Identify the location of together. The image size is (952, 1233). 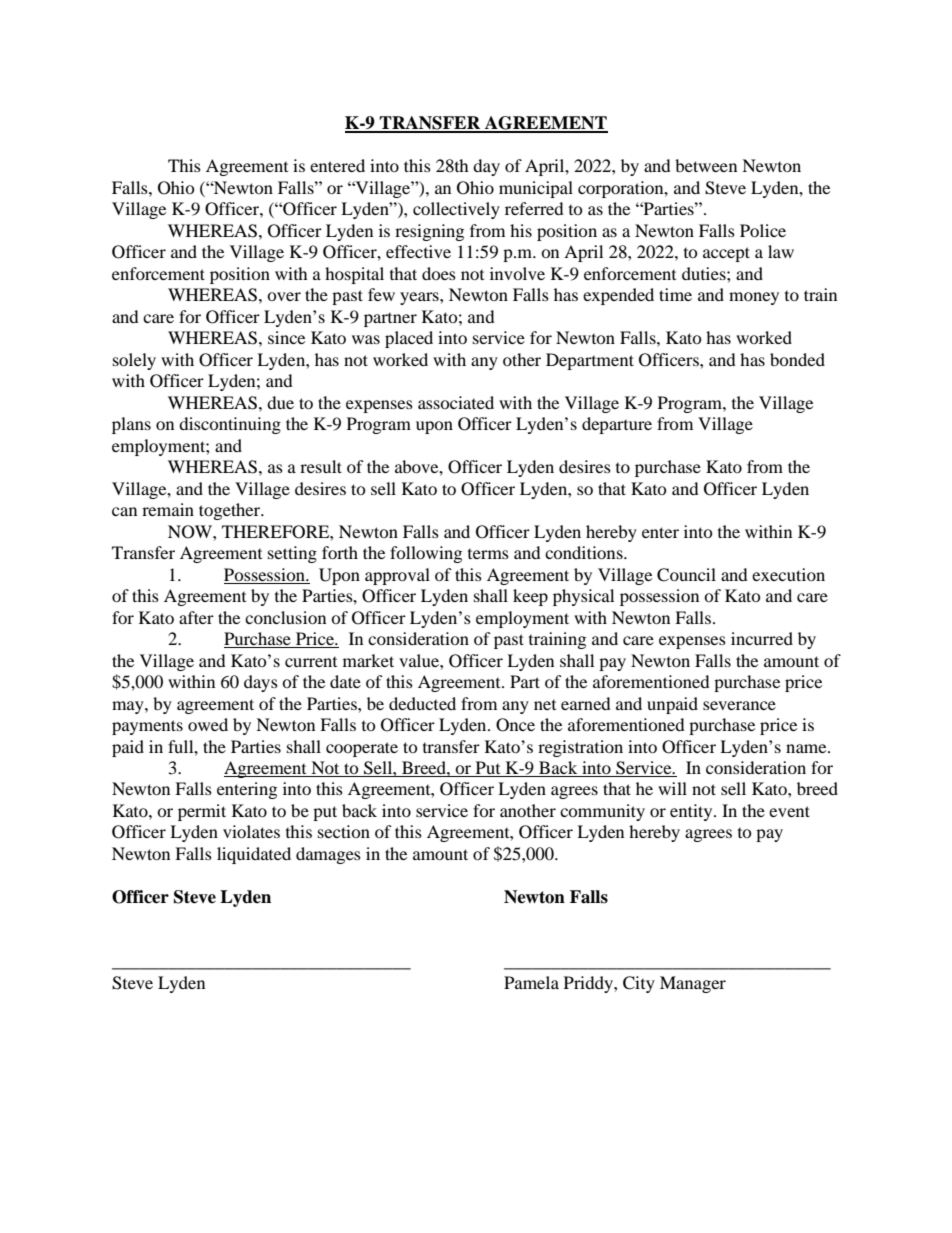
(231, 511).
